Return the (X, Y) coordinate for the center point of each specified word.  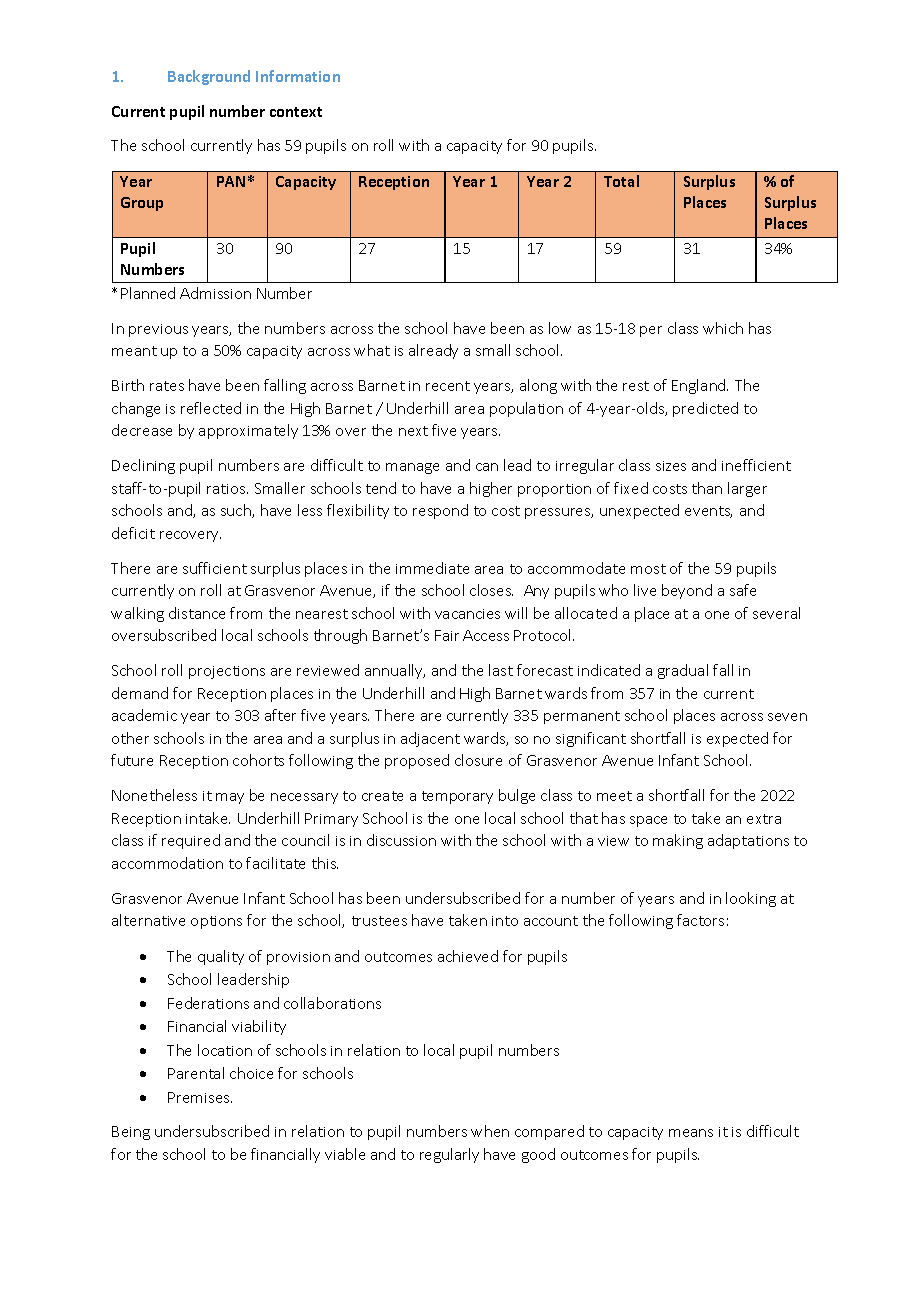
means (691, 1133)
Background (209, 77)
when (490, 1131)
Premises (200, 1097)
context (296, 112)
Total (621, 181)
